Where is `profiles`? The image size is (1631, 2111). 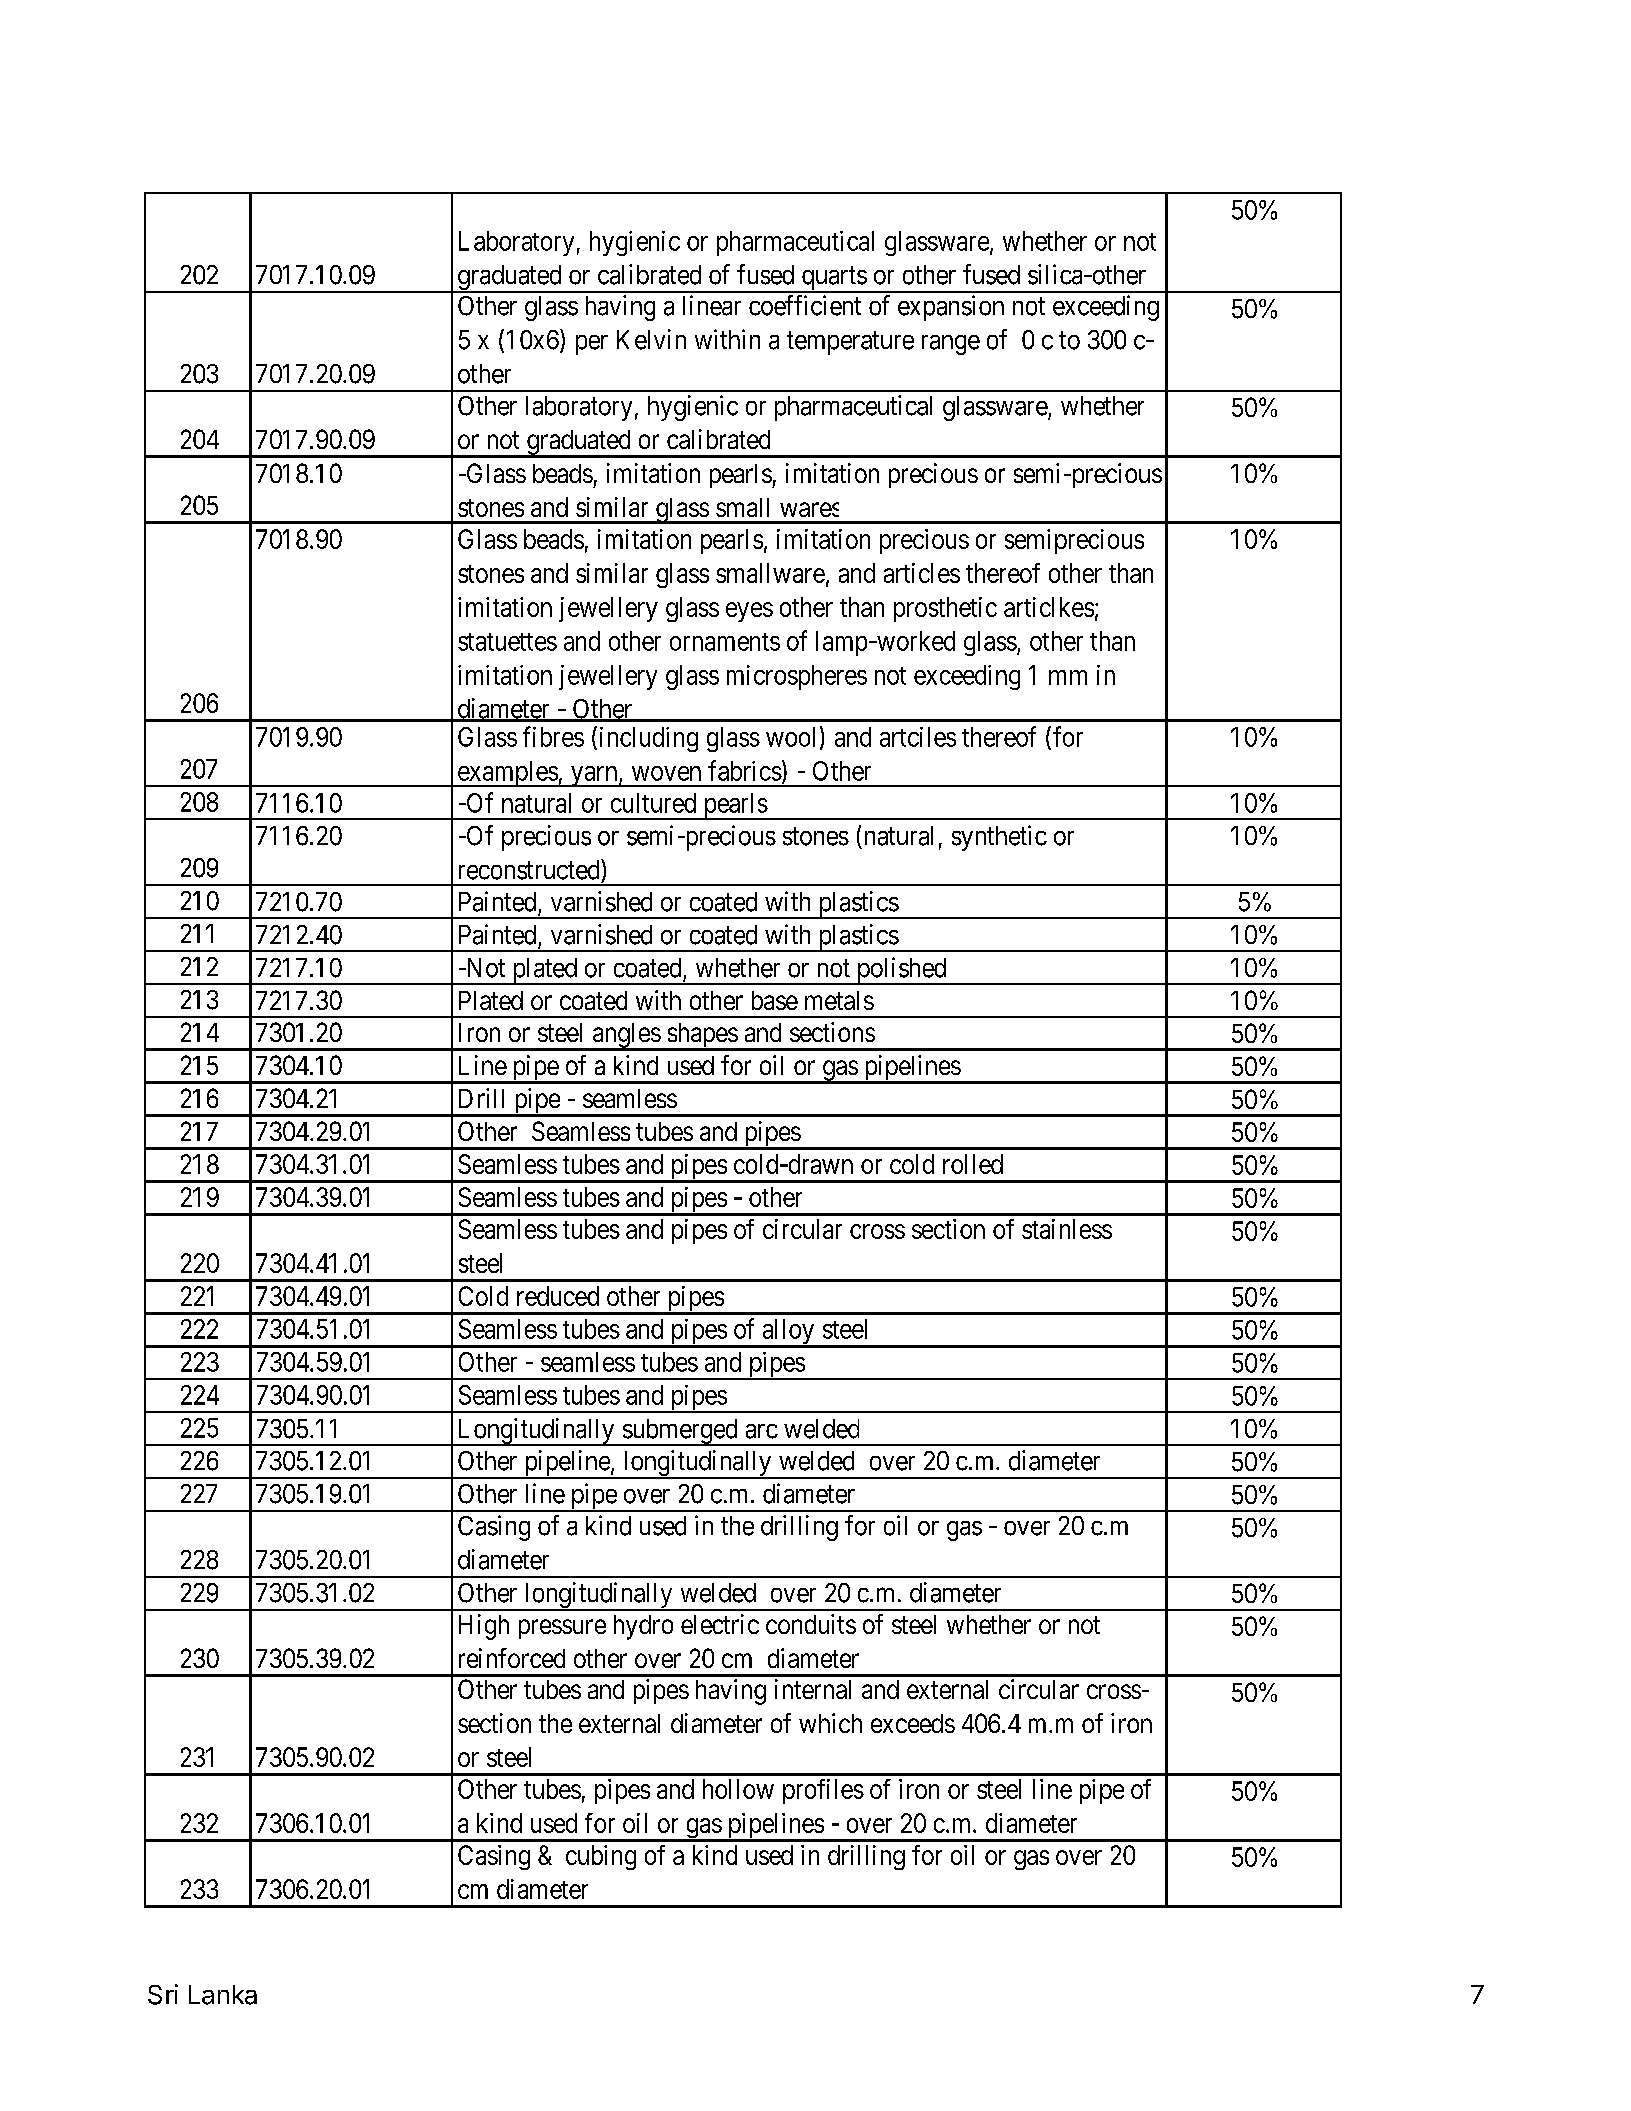 profiles is located at coordinates (823, 1791).
